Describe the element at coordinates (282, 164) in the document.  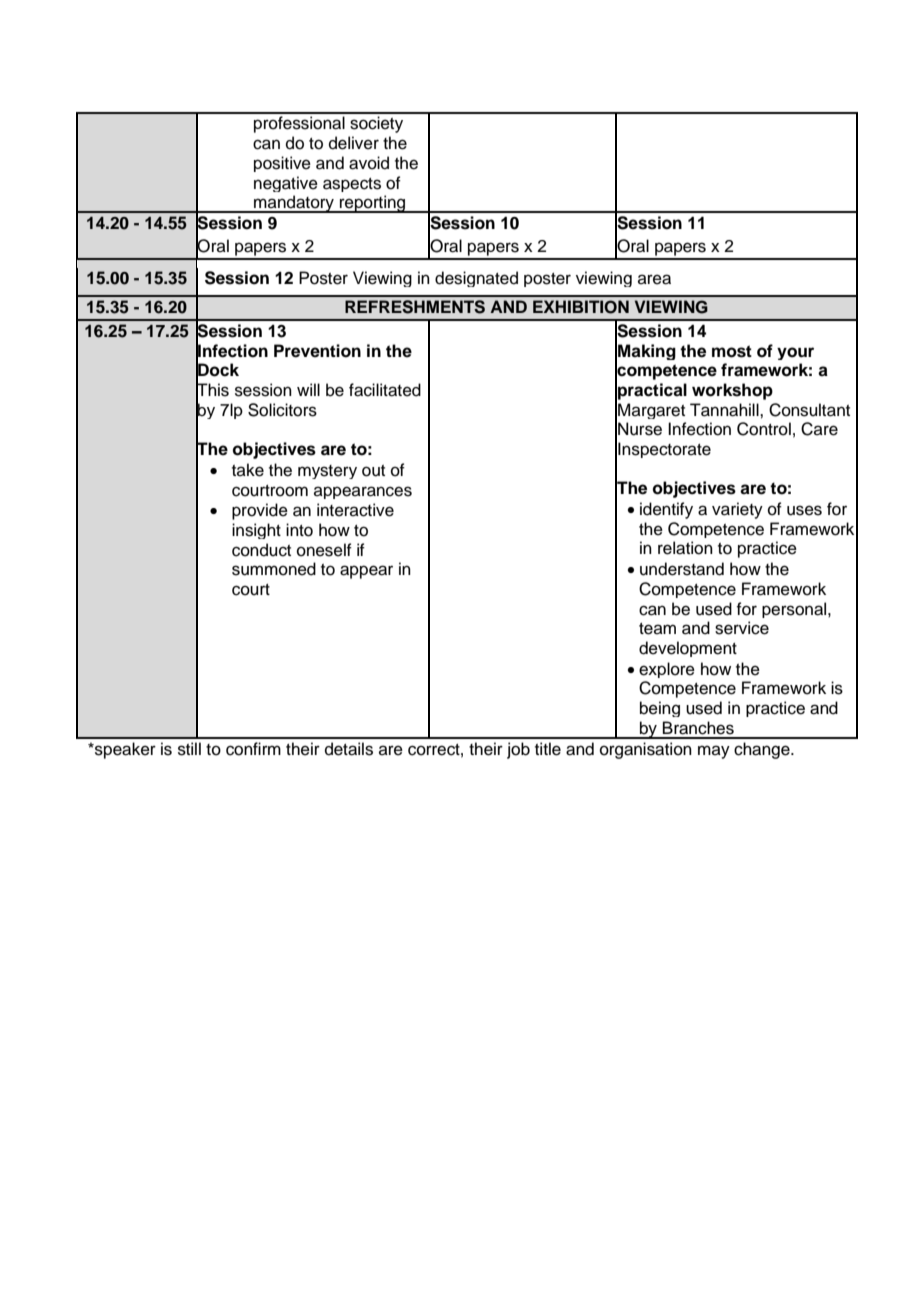
I see `positive` at that location.
